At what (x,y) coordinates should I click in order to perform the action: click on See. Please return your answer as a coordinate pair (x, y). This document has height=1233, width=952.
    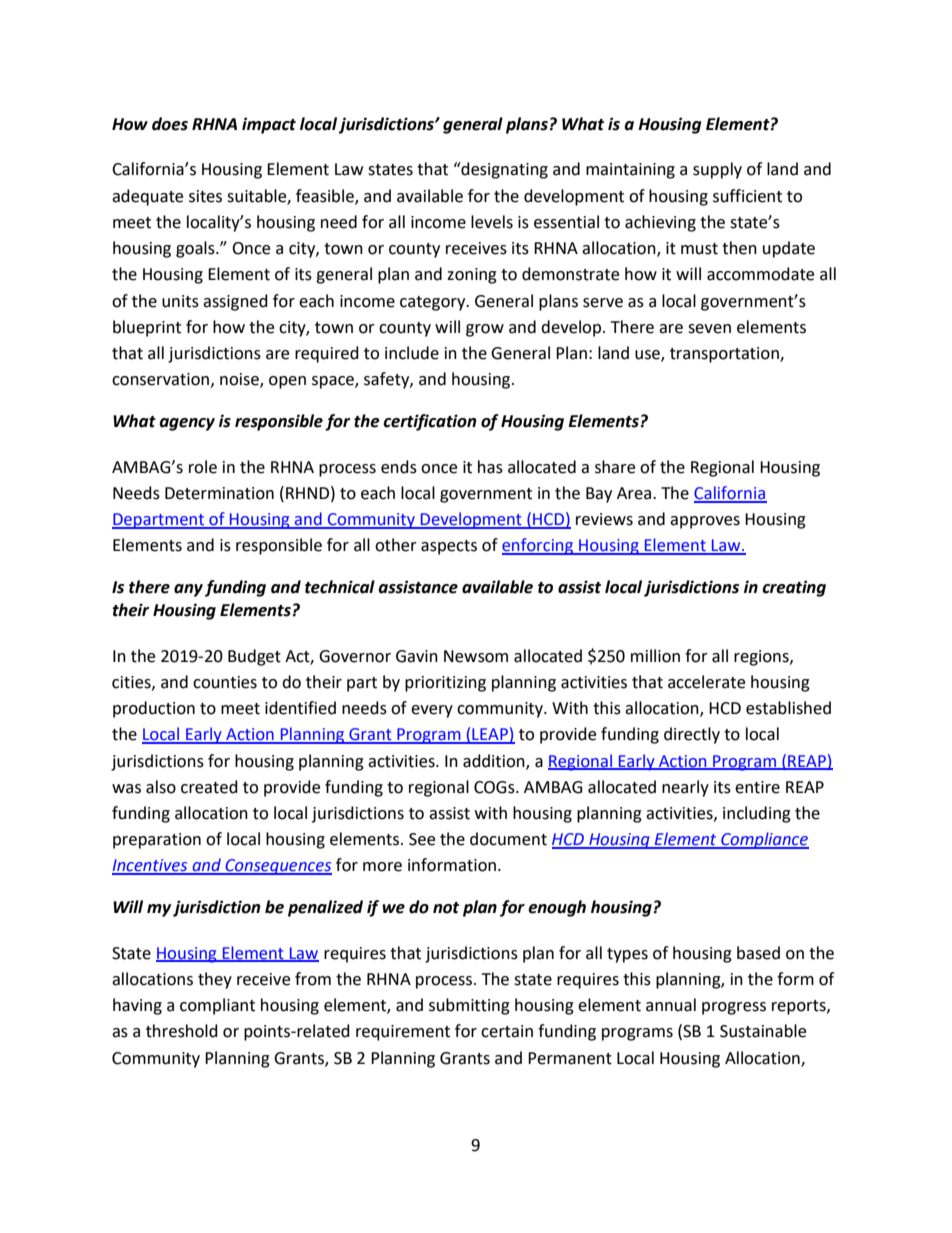
    Looking at the image, I should click on (422, 839).
